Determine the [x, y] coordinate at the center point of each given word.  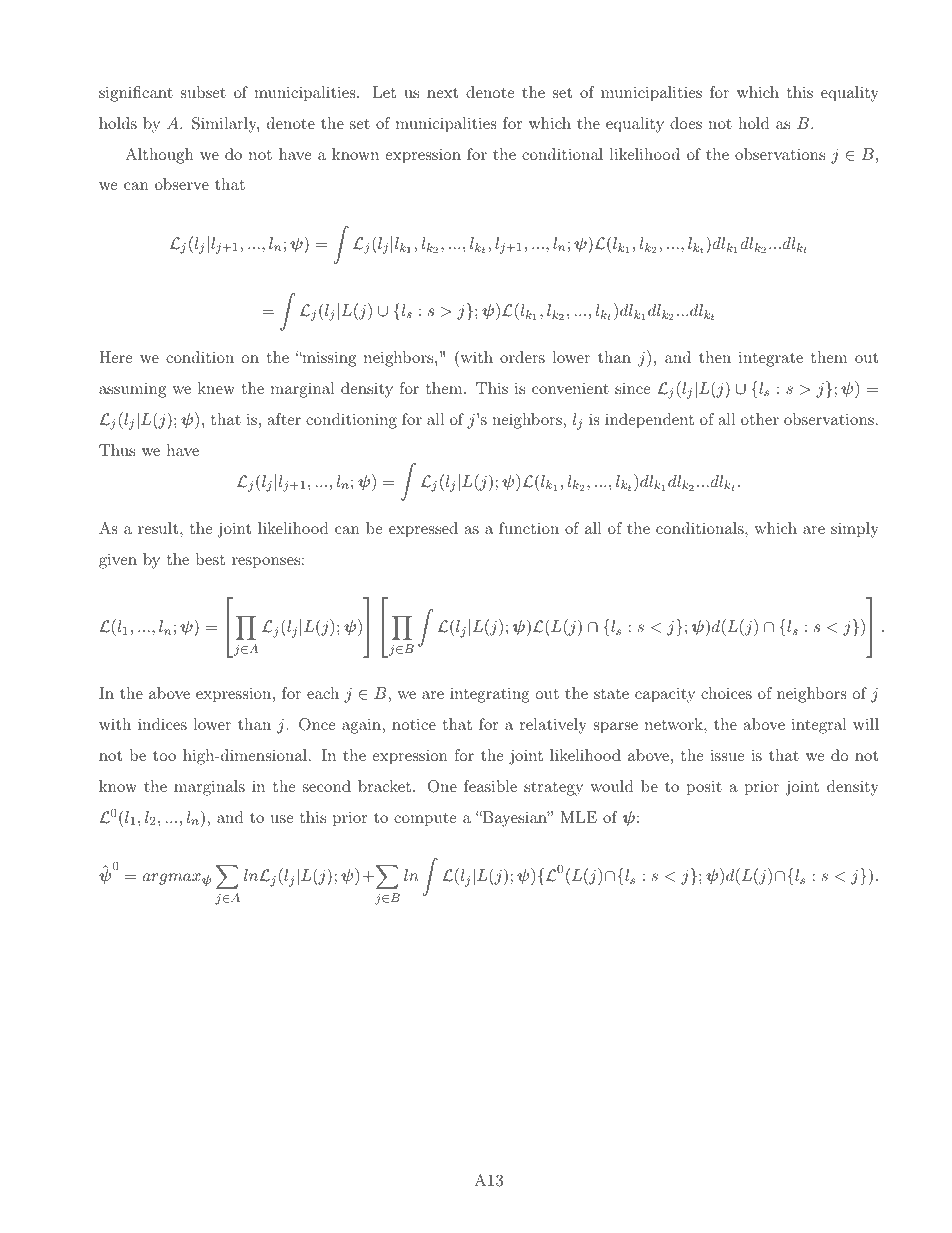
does [686, 123]
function [529, 528]
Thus [117, 450]
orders [522, 357]
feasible [490, 786]
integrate [771, 359]
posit [704, 788]
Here [115, 357]
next [442, 93]
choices [726, 693]
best [210, 559]
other [760, 419]
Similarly [225, 125]
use [282, 819]
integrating [489, 695]
